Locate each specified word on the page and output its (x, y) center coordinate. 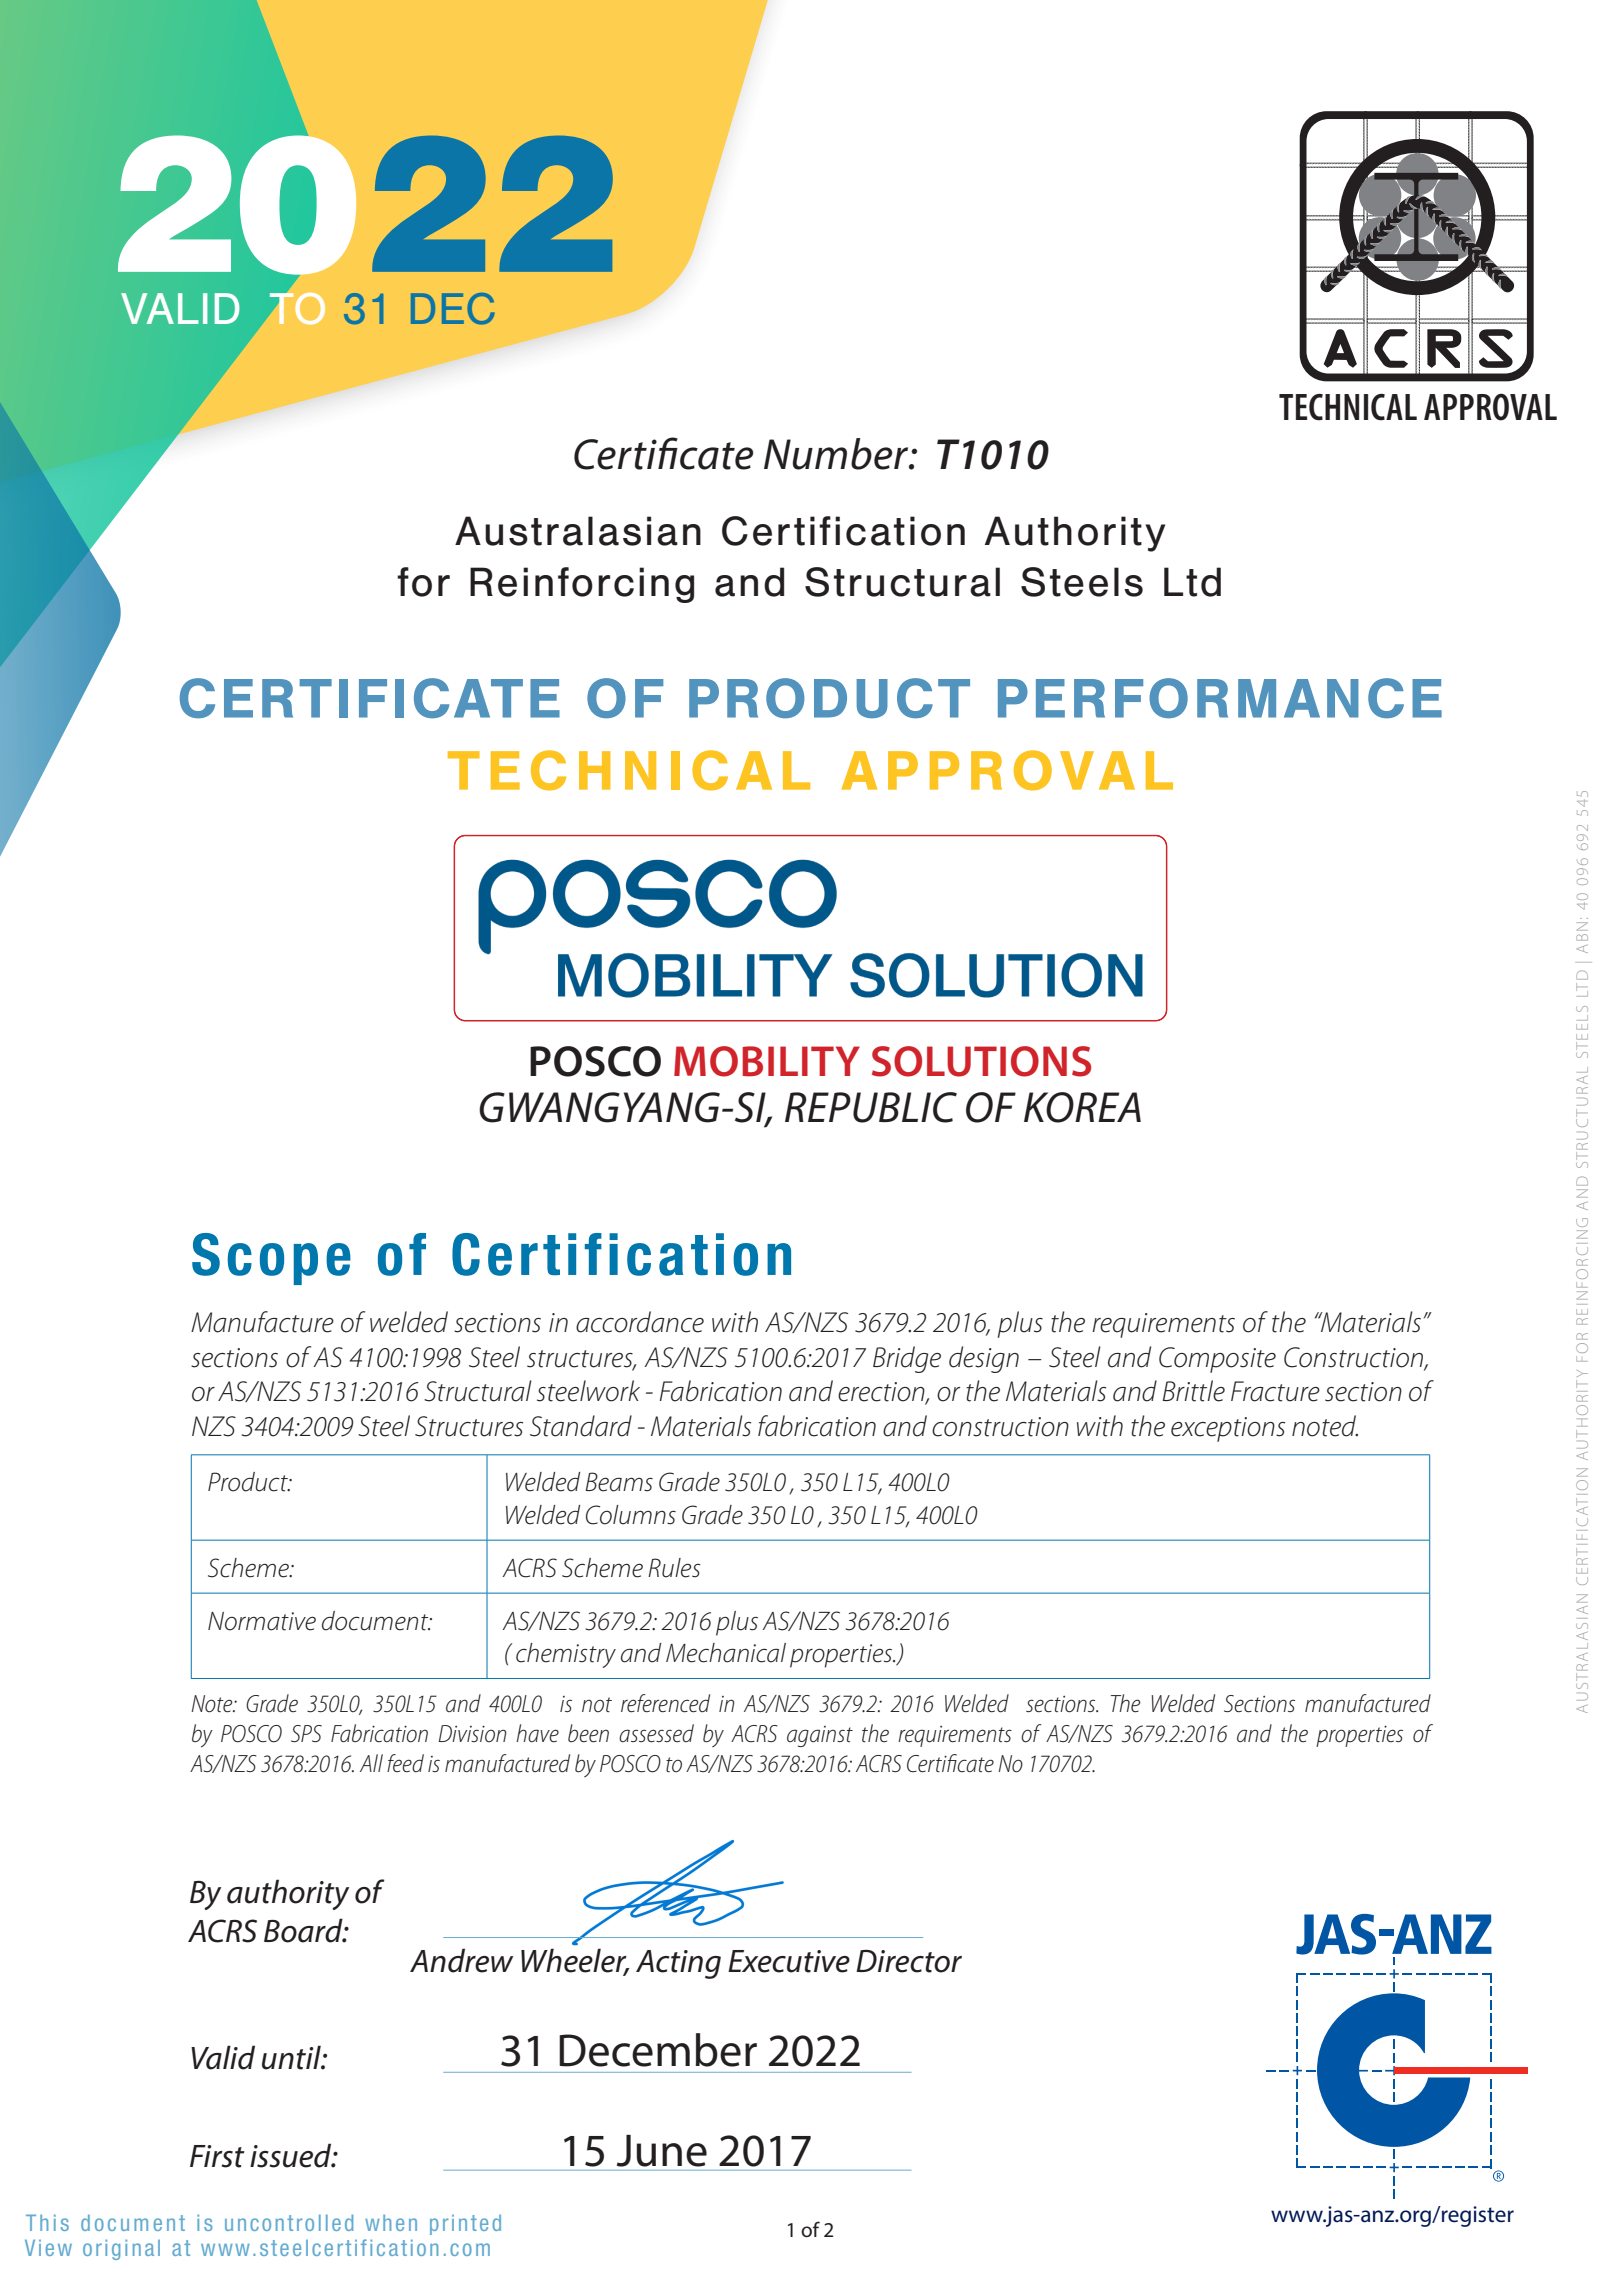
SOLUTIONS (981, 1061)
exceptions (1228, 1429)
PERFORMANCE (1220, 698)
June (662, 2151)
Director (909, 1961)
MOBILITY (767, 1061)
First (217, 2156)
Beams (619, 1482)
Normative (262, 1621)
